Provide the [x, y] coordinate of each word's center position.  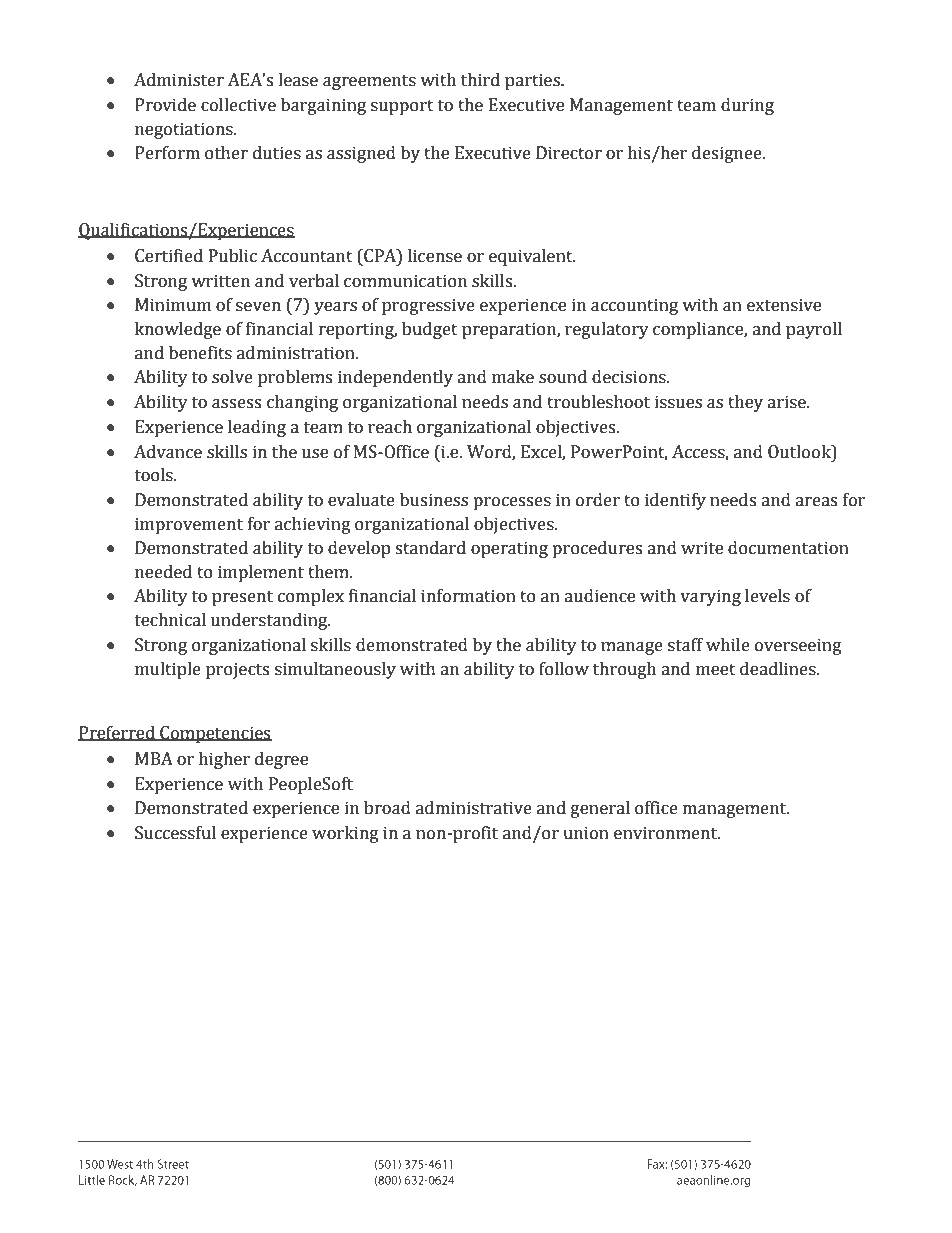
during [747, 106]
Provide [165, 105]
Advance [168, 452]
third [480, 80]
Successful [175, 833]
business [434, 500]
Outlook [800, 452]
